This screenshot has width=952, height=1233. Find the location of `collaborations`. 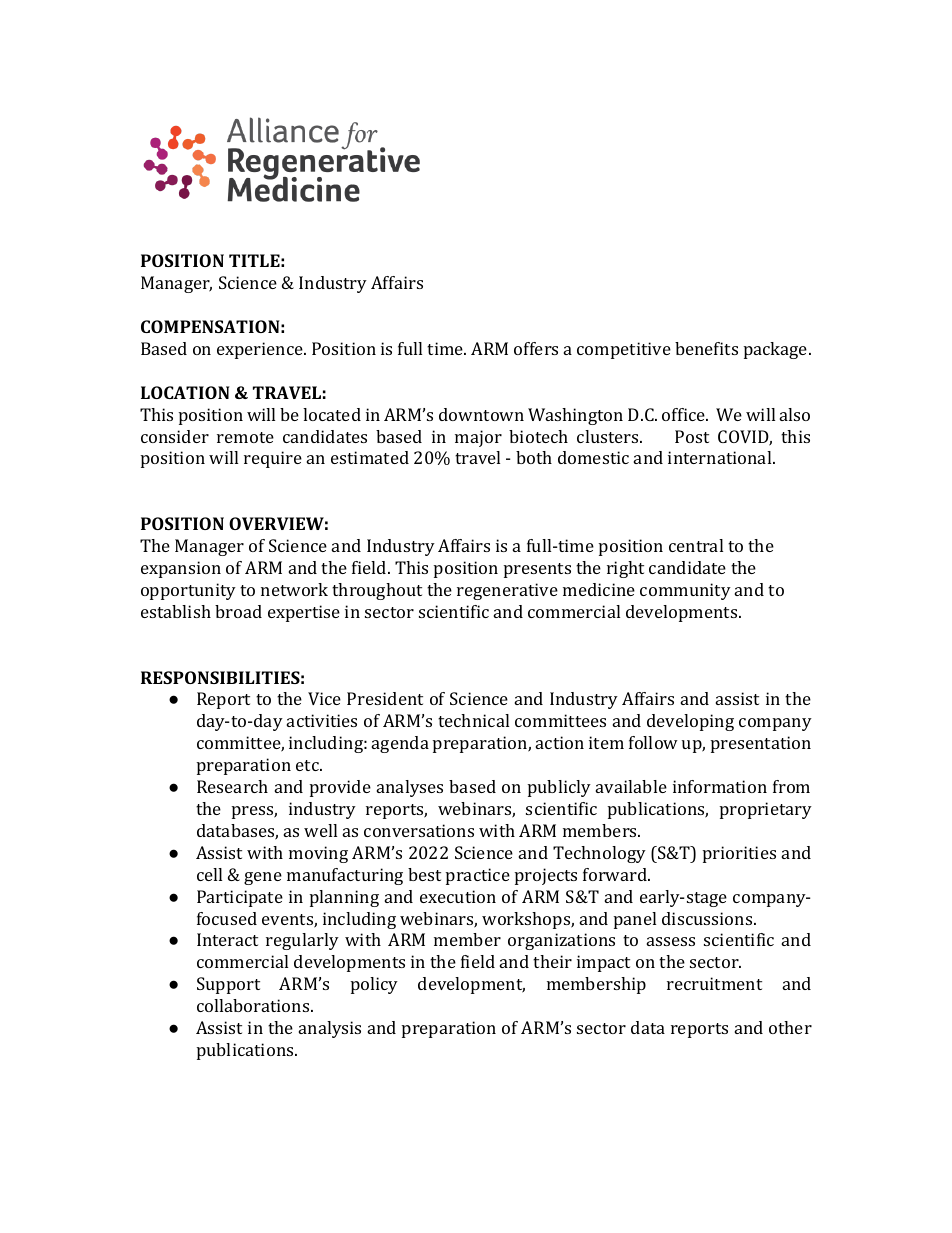

collaborations is located at coordinates (254, 1005).
